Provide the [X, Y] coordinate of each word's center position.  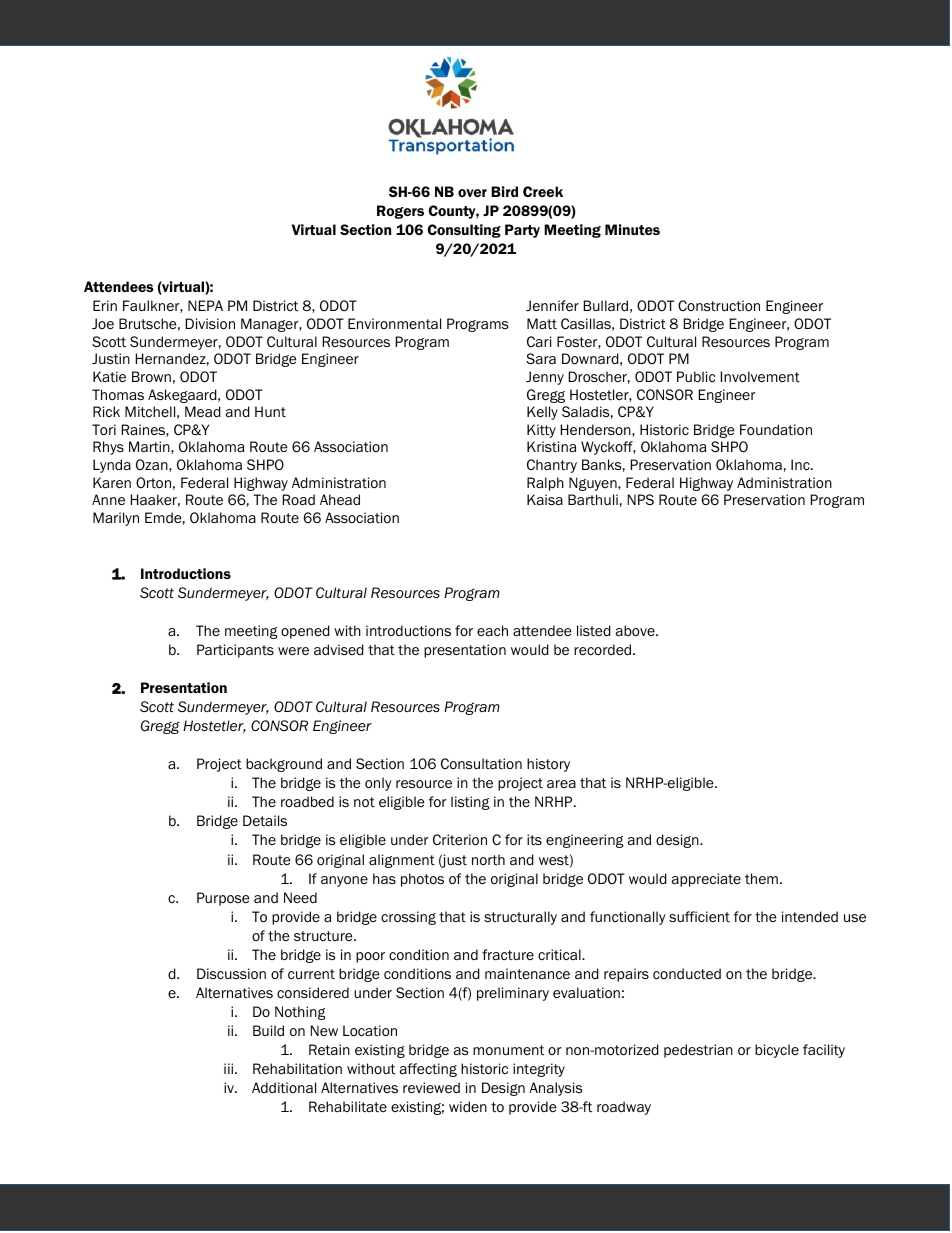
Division [210, 324]
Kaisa [545, 499]
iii [228, 1068]
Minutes [632, 229]
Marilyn [116, 519]
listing [470, 803]
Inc [801, 464]
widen [468, 1106]
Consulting [464, 231]
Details [265, 820]
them [761, 878]
